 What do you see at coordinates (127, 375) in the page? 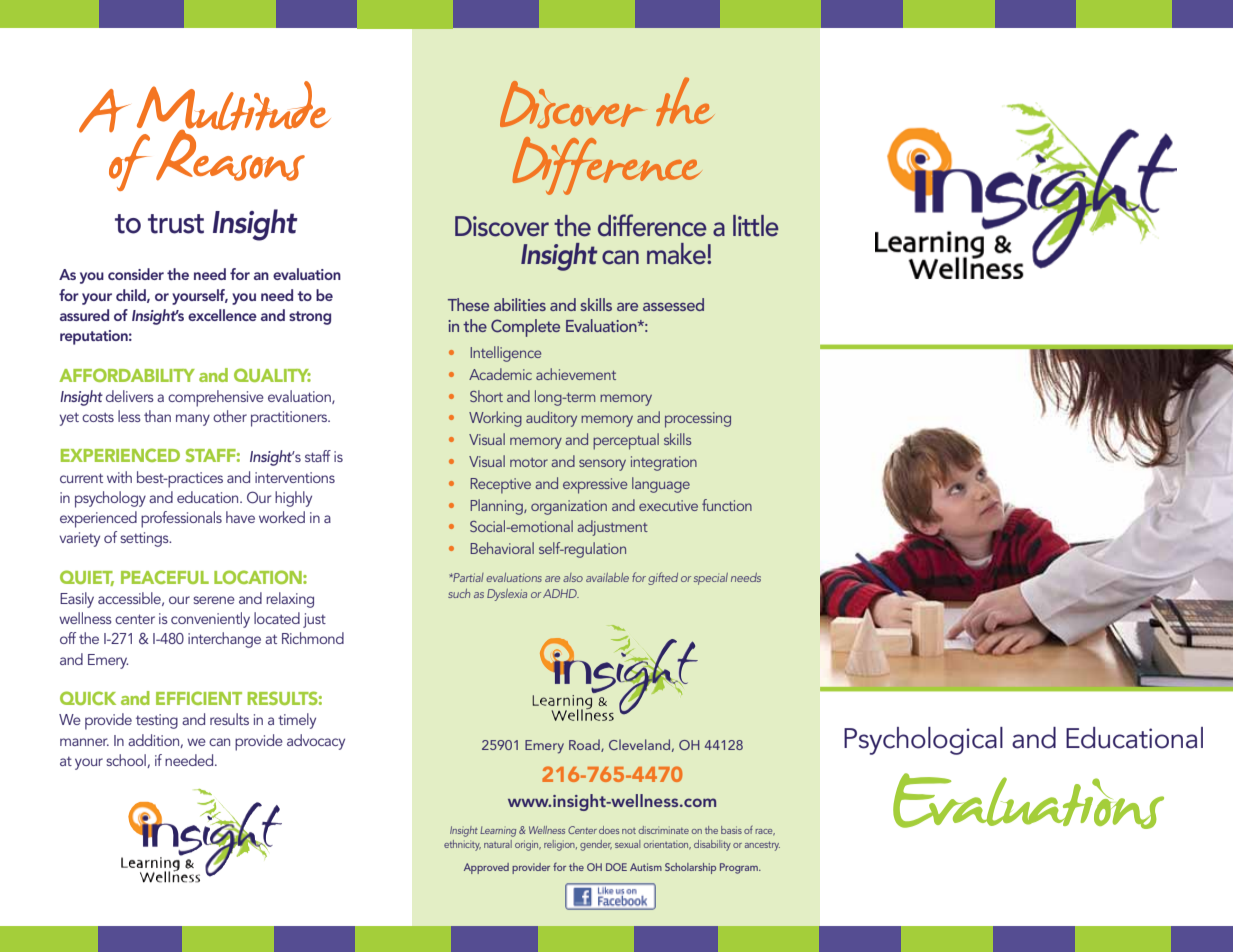
I see `AFFORDABILITY` at bounding box center [127, 375].
